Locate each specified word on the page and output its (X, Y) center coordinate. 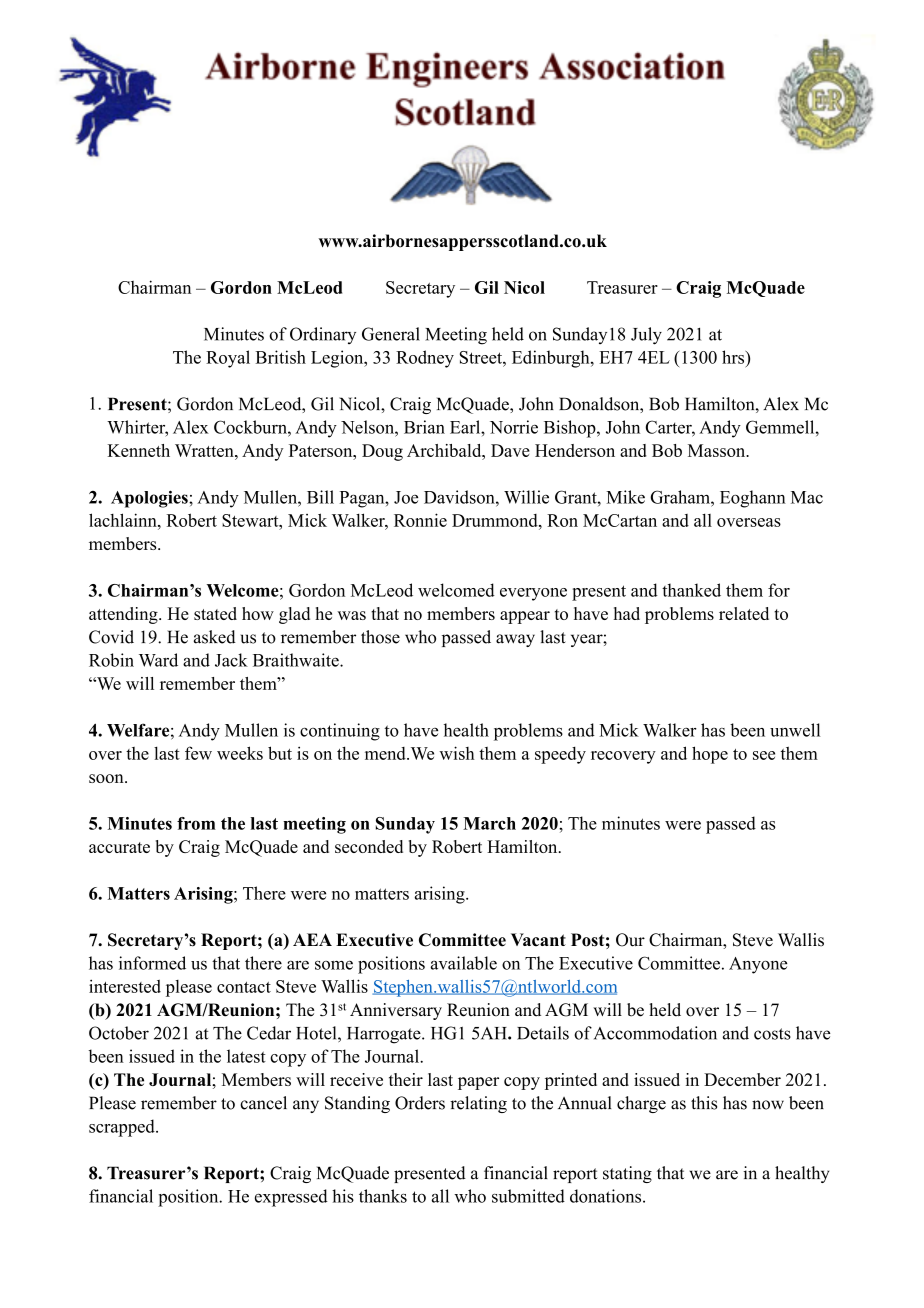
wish (457, 753)
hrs (734, 357)
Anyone (758, 965)
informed (152, 963)
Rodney (425, 359)
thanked (691, 590)
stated (215, 613)
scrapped (123, 1128)
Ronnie (420, 520)
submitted (528, 1196)
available (464, 963)
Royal (228, 359)
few (198, 753)
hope (710, 755)
